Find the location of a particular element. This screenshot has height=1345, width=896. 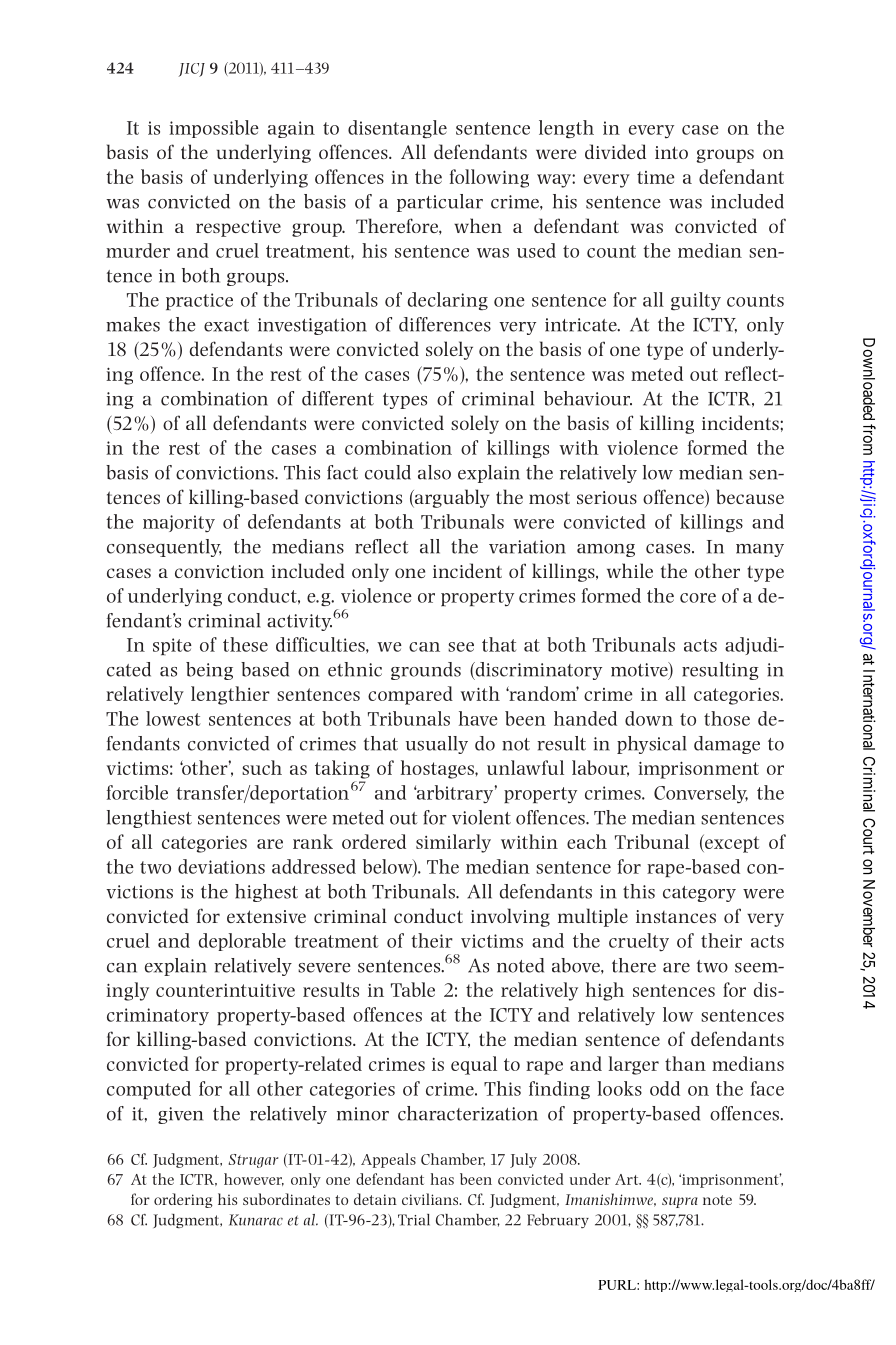

also is located at coordinates (434, 472).
